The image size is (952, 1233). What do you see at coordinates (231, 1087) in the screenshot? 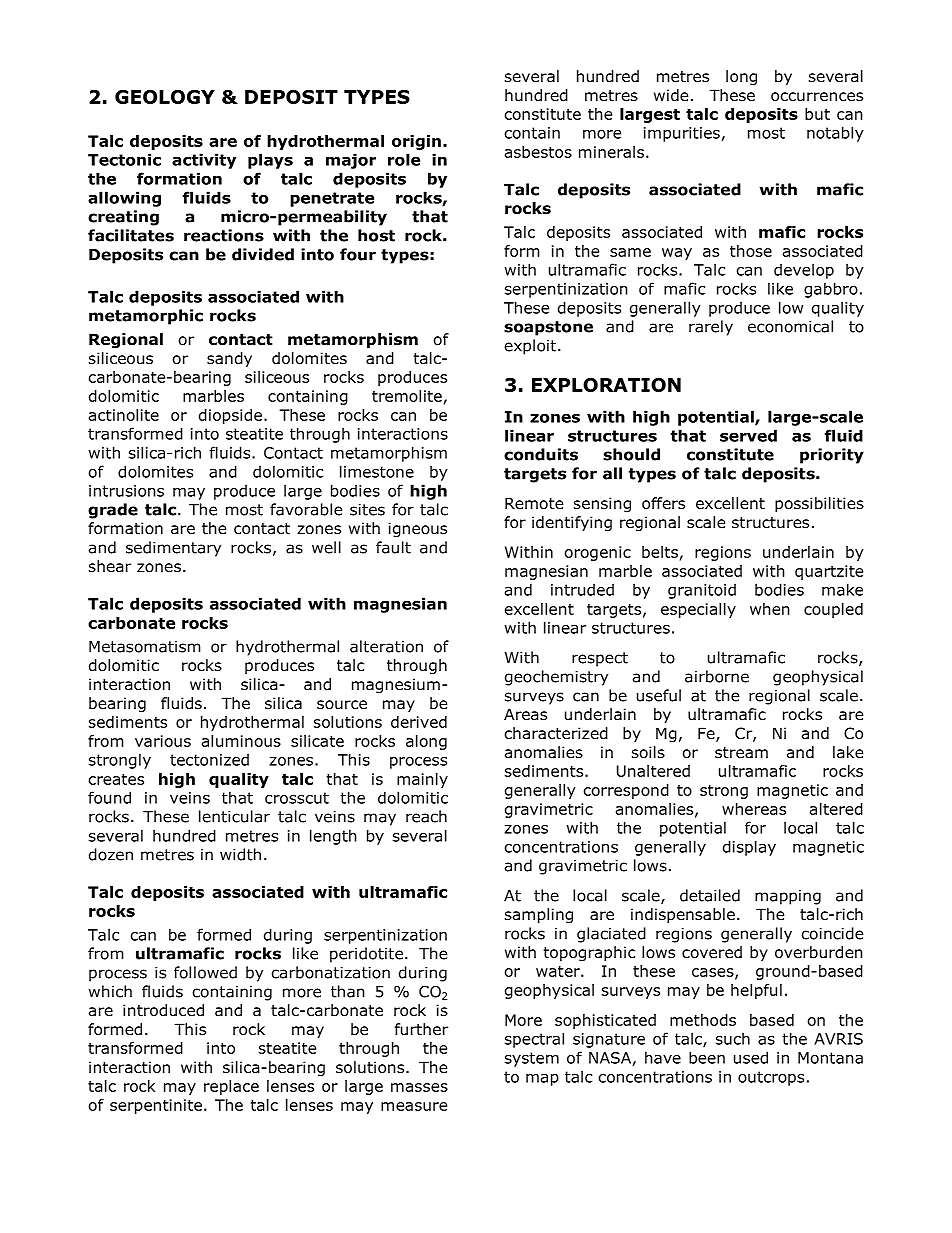
I see `replace` at bounding box center [231, 1087].
